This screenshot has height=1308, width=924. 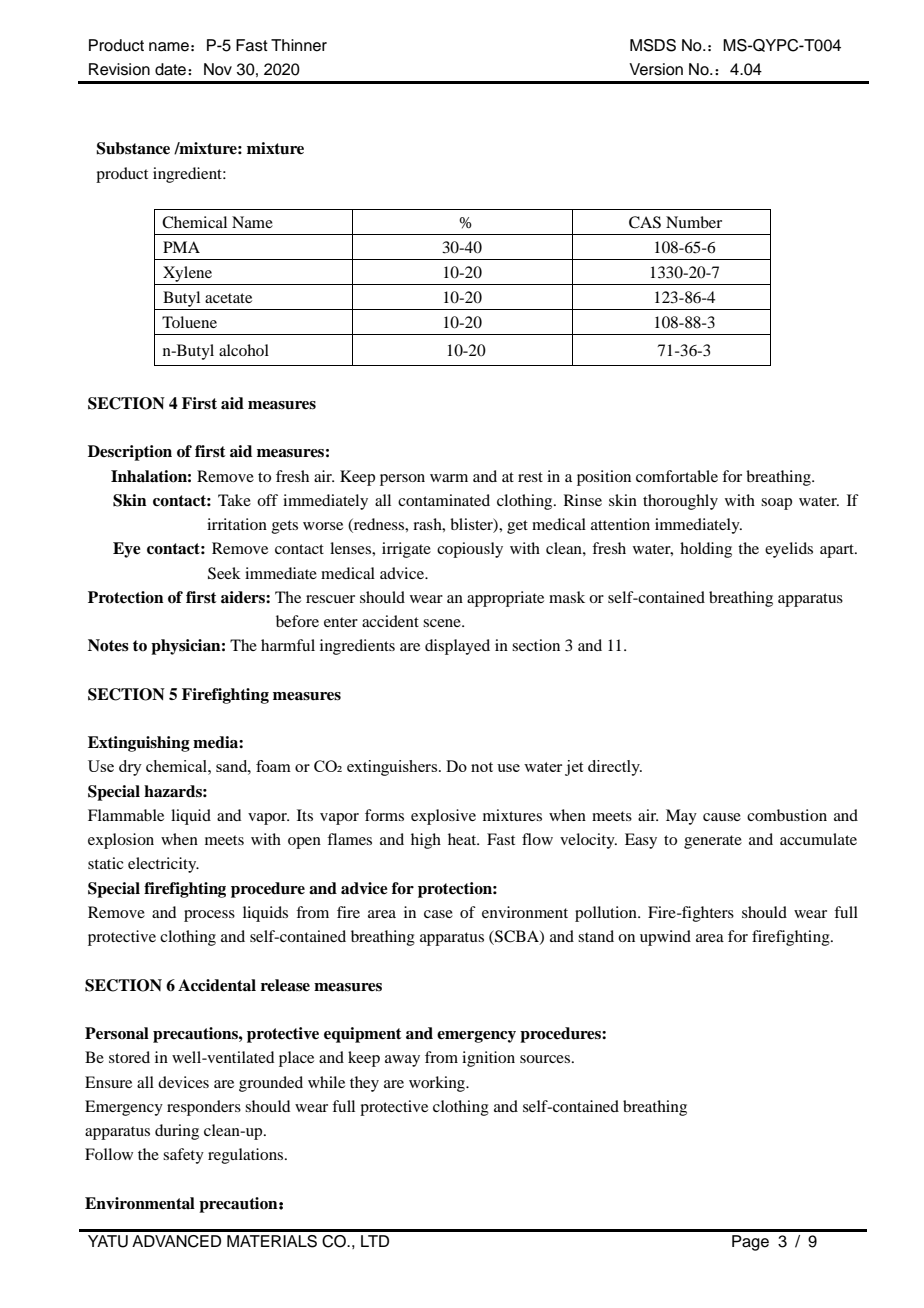 What do you see at coordinates (677, 476) in the screenshot?
I see `comfortable` at bounding box center [677, 476].
